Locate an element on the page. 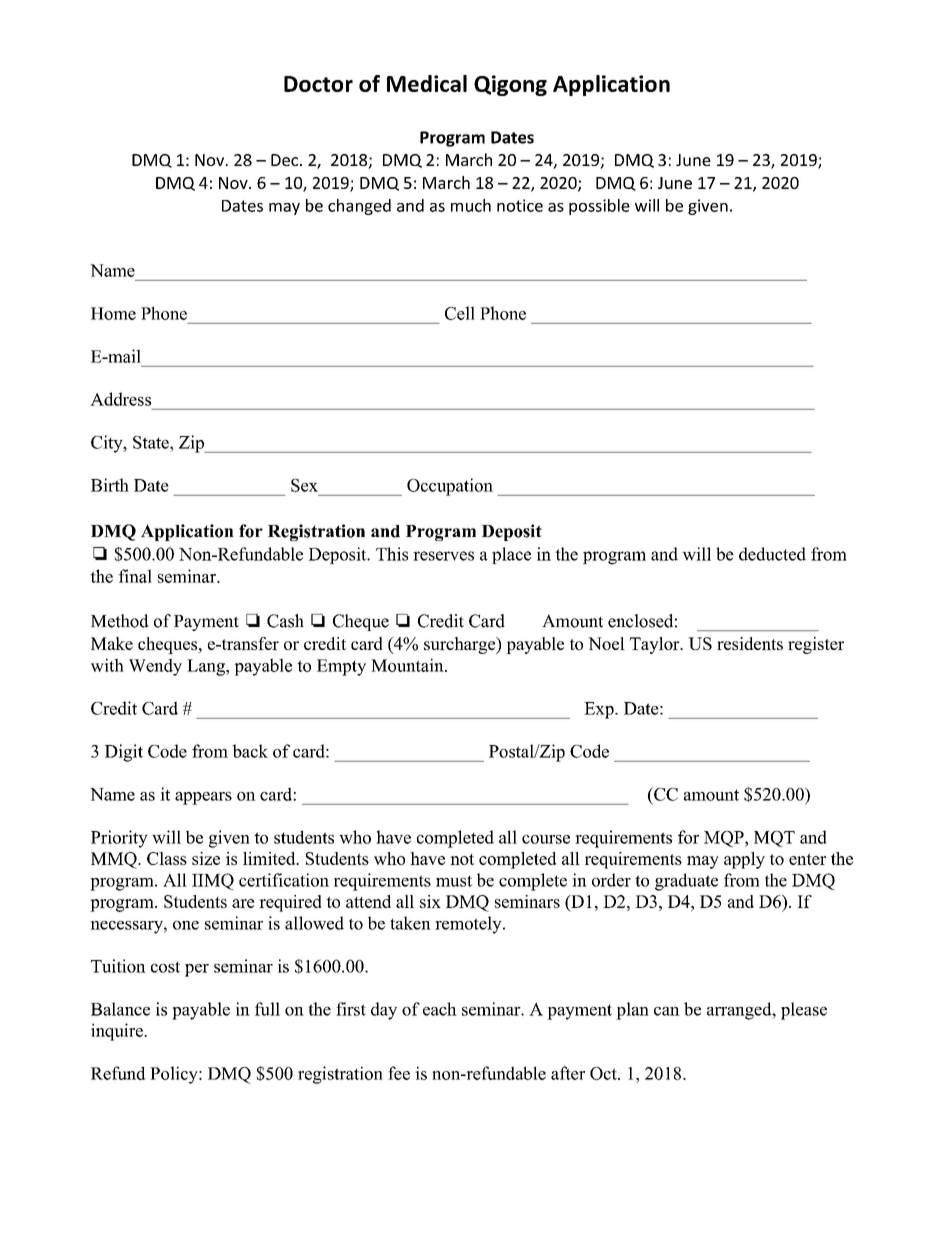  Medical is located at coordinates (427, 83).
